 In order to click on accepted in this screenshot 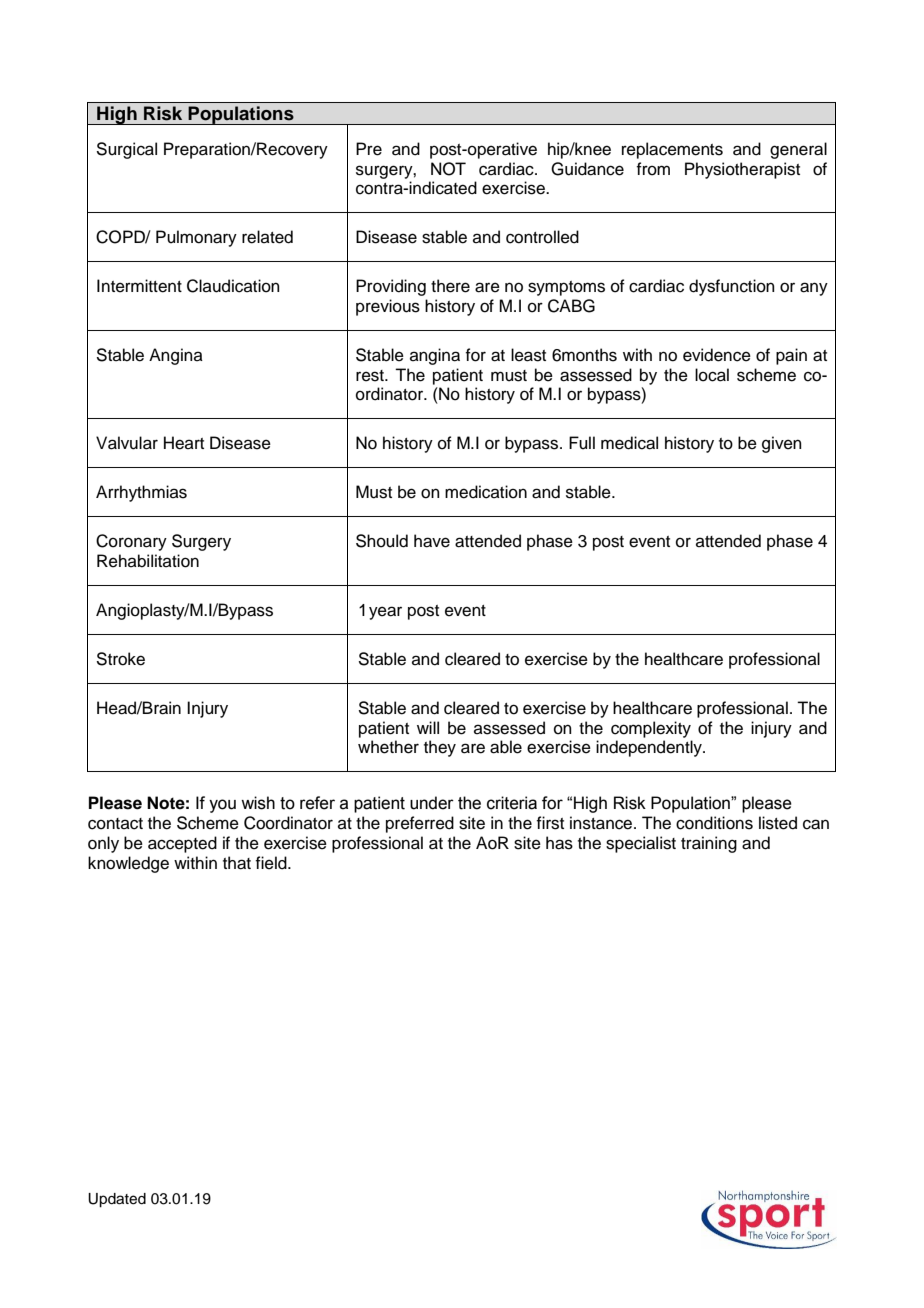, I will do `click(182, 844)`.
